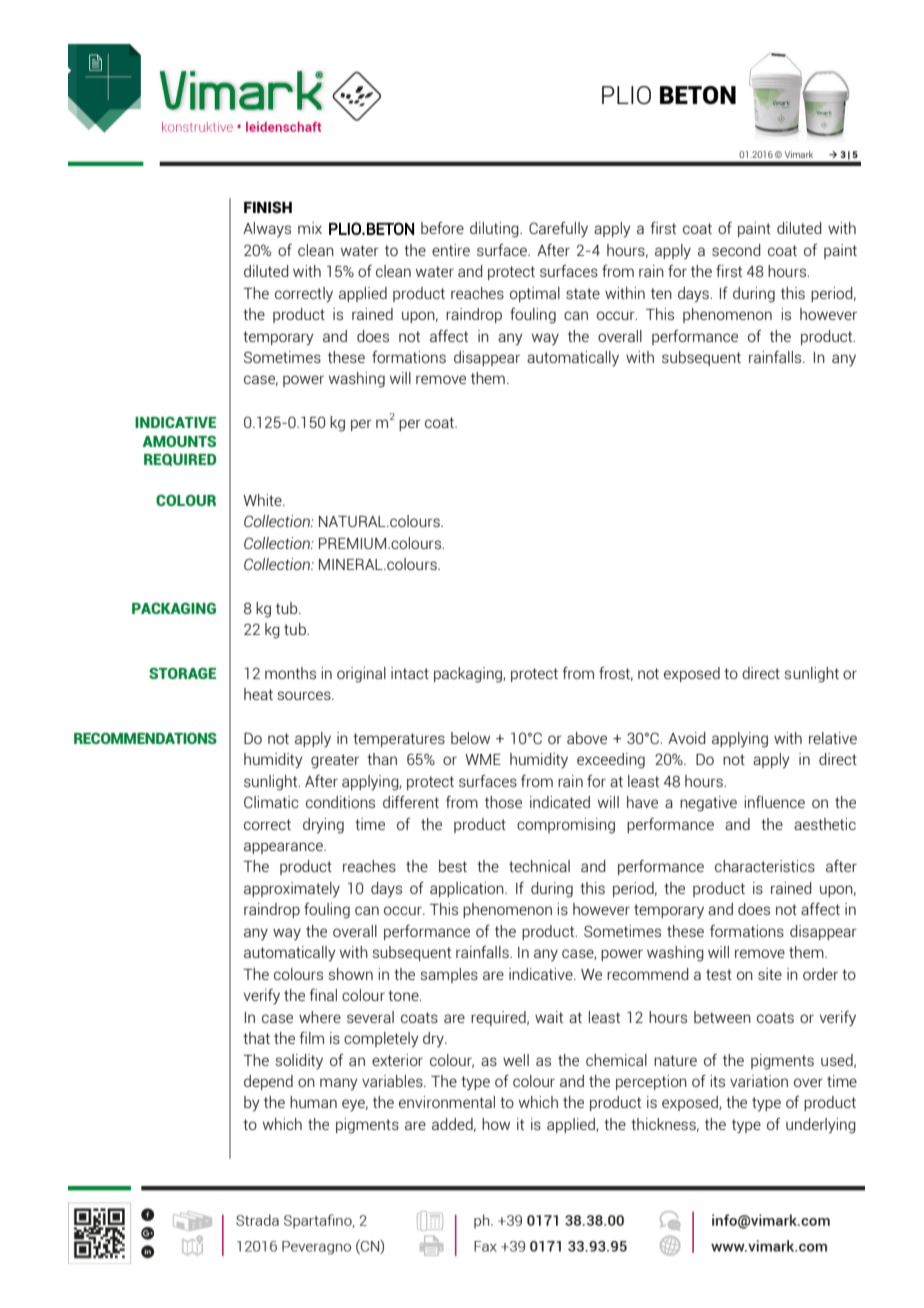 The width and height of the document is (924, 1308). Describe the element at coordinates (268, 1082) in the document. I see `depend` at that location.
